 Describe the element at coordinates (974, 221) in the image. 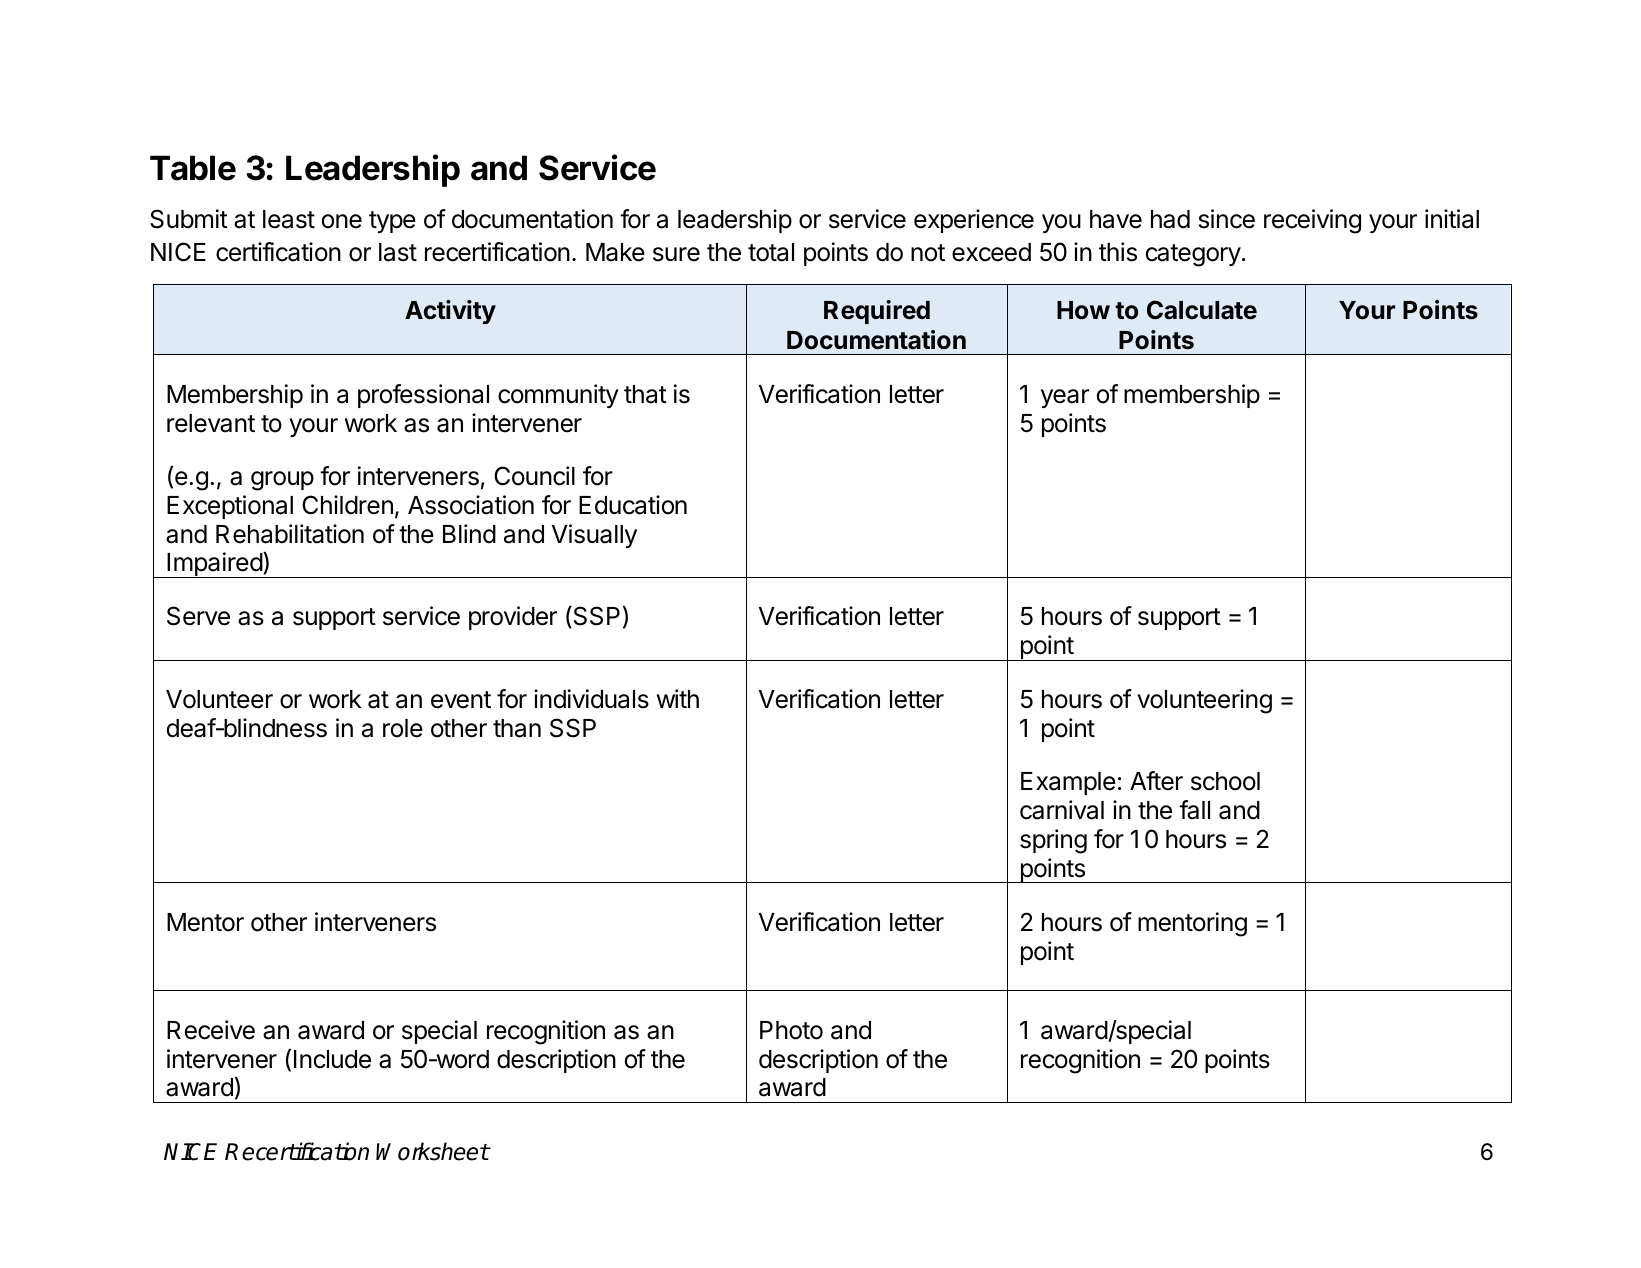

I see `experience` at that location.
